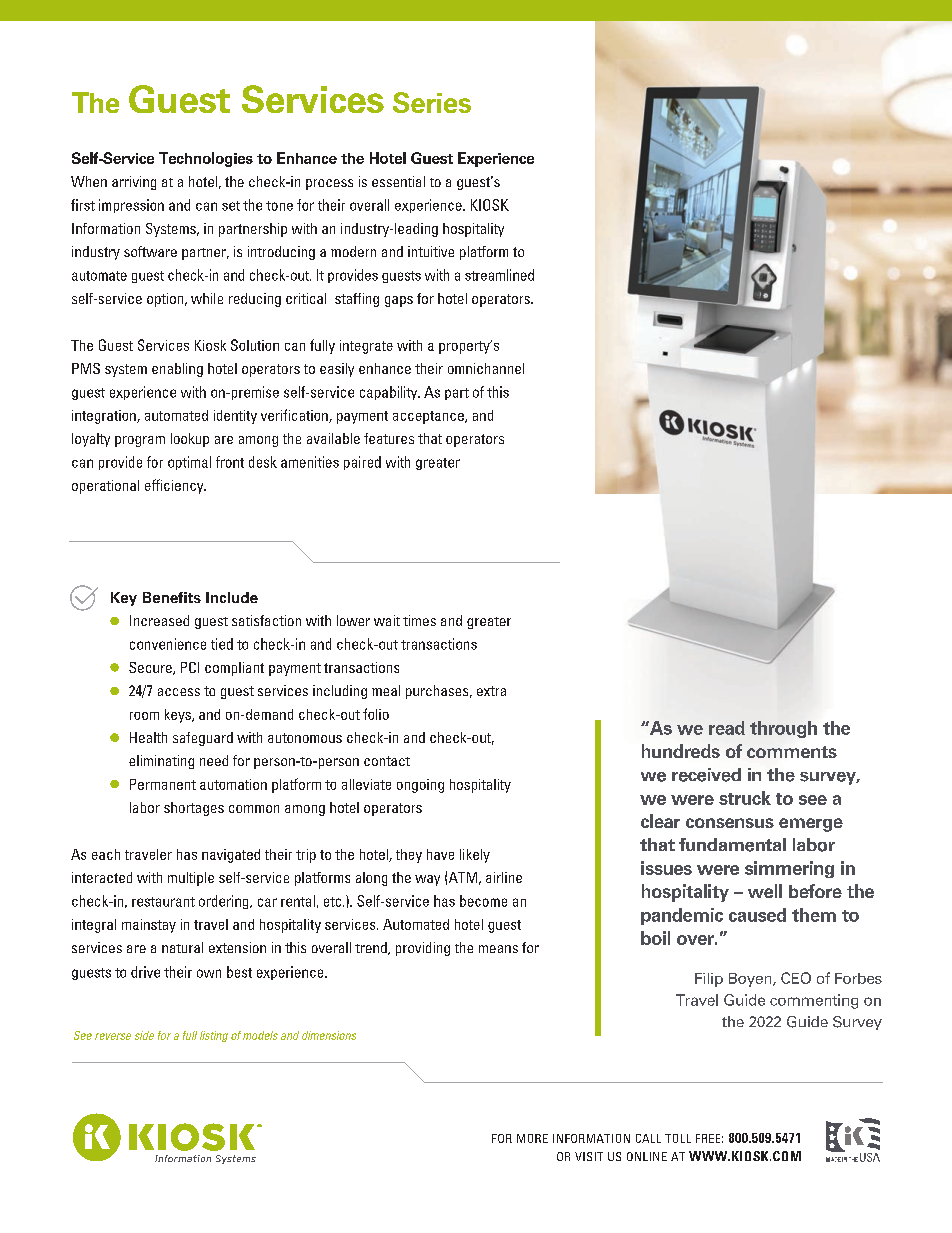  I want to click on likely, so click(475, 856).
